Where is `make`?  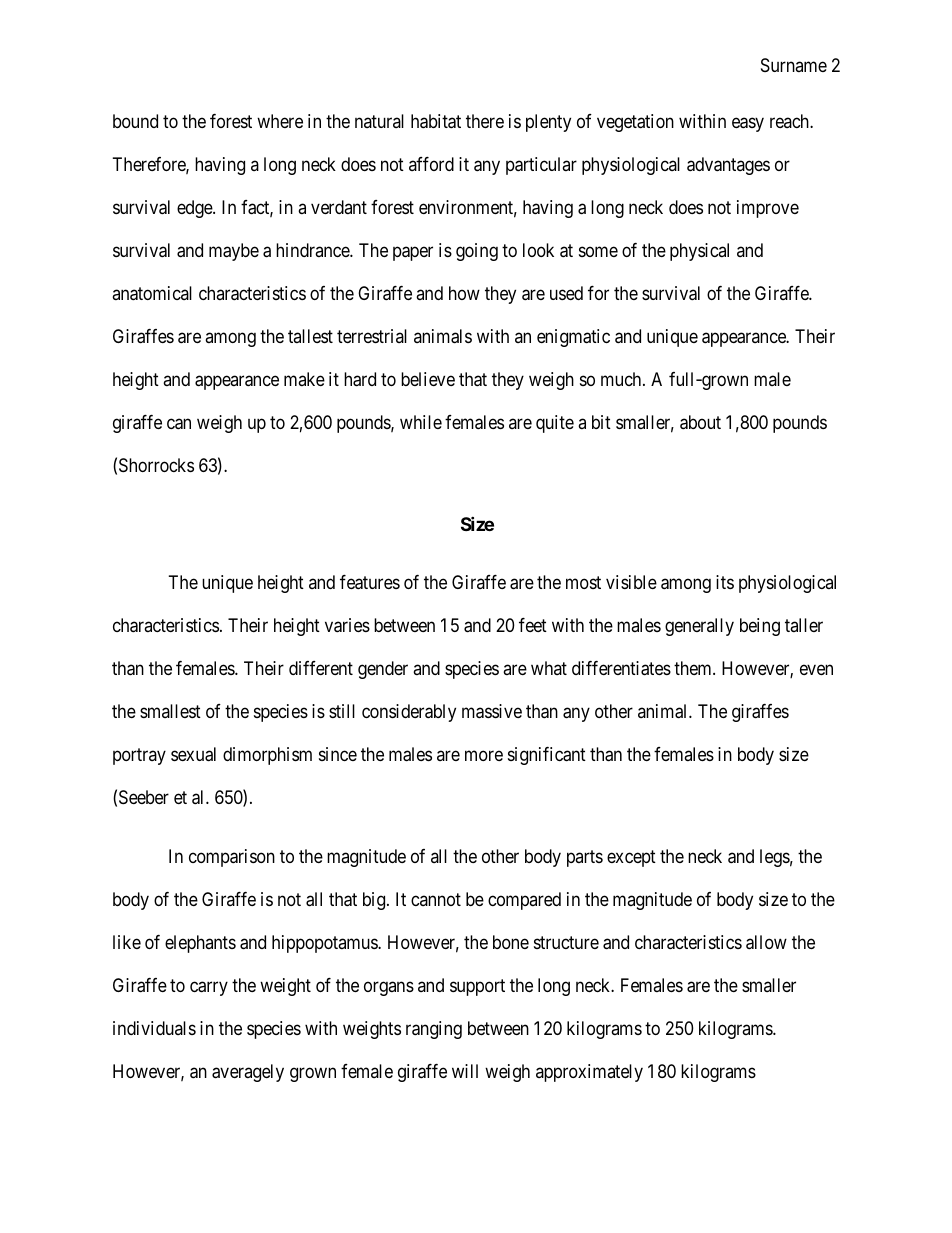 make is located at coordinates (304, 379).
